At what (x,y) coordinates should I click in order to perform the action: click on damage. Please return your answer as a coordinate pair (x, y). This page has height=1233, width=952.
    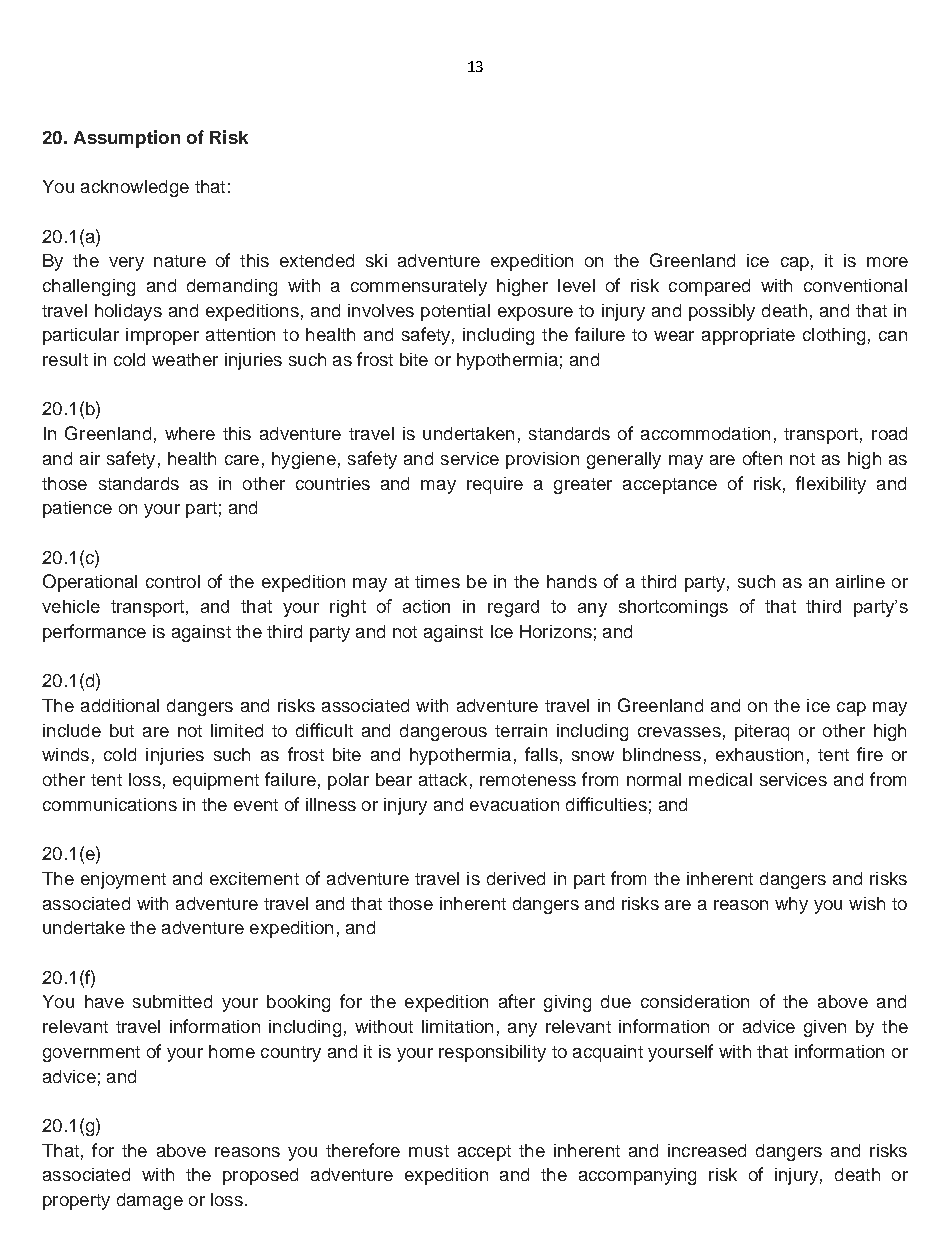
    Looking at the image, I should click on (150, 1201).
